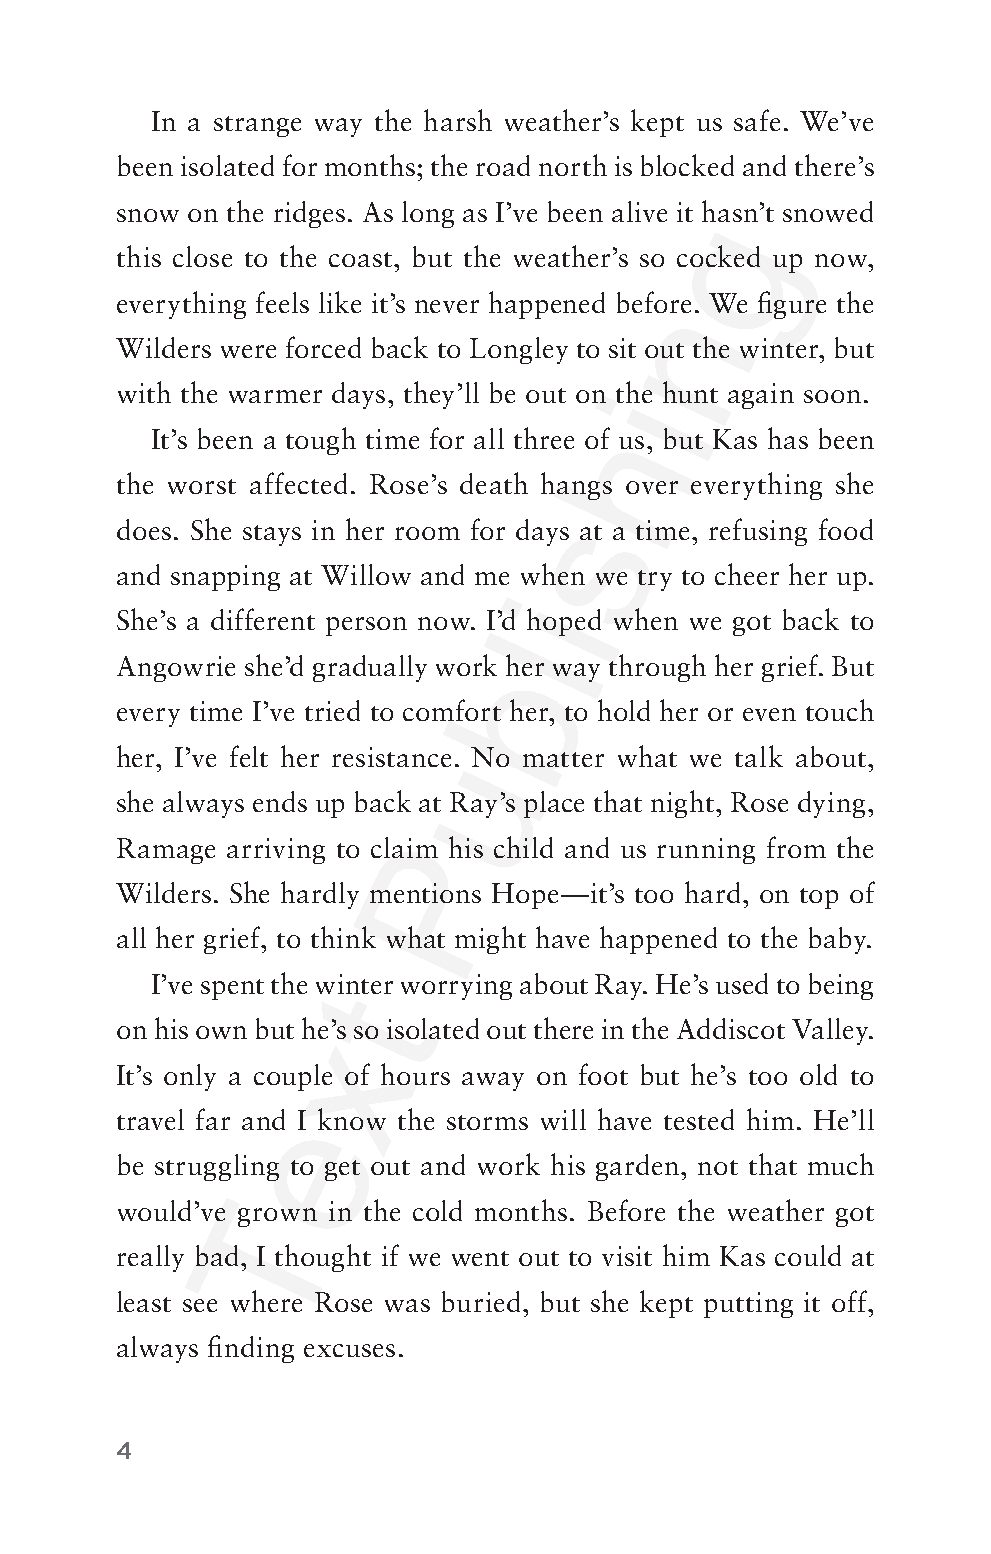 The height and width of the screenshot is (1554, 991). Describe the element at coordinates (481, 1301) in the screenshot. I see `buried` at that location.
